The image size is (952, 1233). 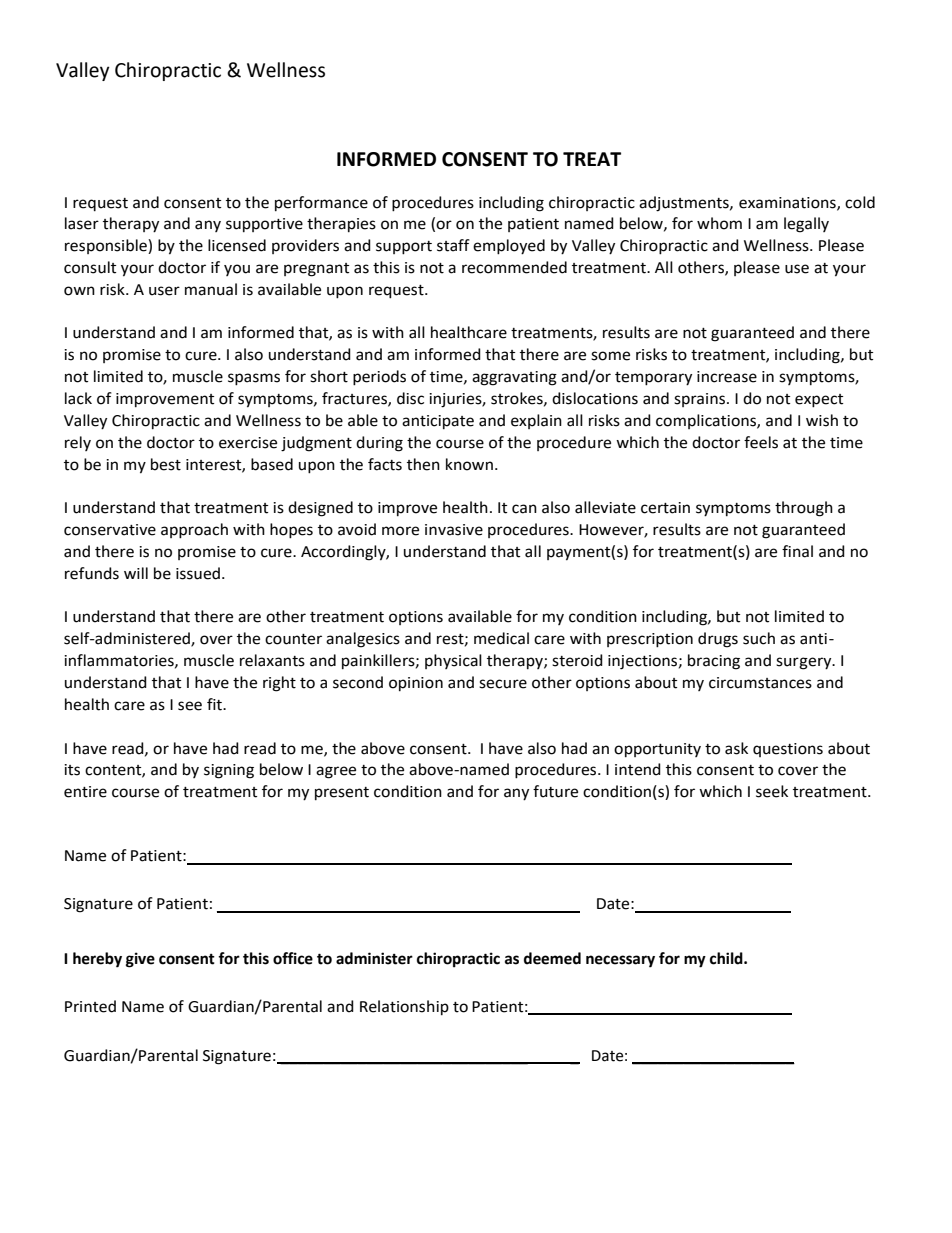 What do you see at coordinates (107, 246) in the screenshot?
I see `responsible` at bounding box center [107, 246].
